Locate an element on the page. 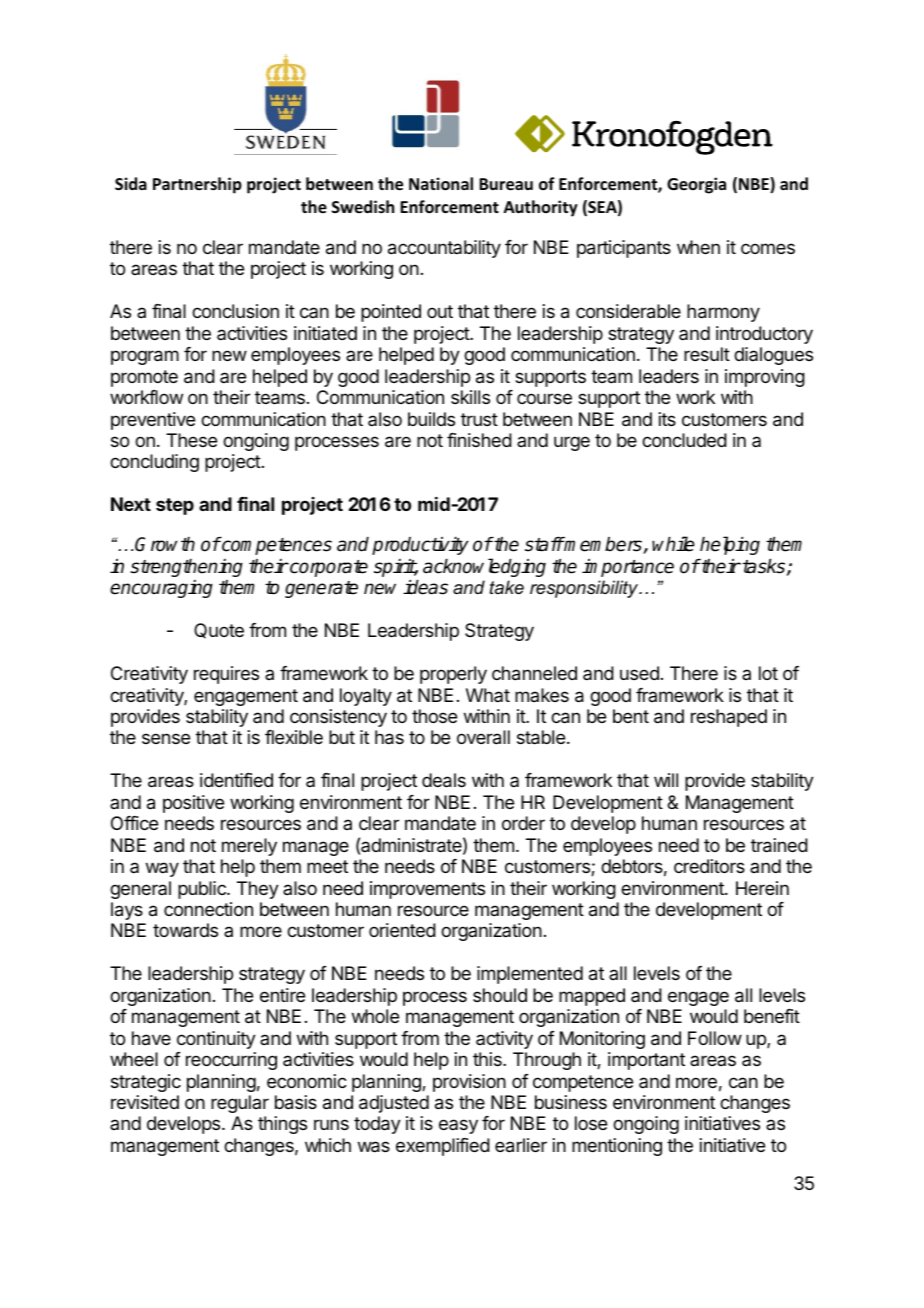  requires is located at coordinates (226, 675).
